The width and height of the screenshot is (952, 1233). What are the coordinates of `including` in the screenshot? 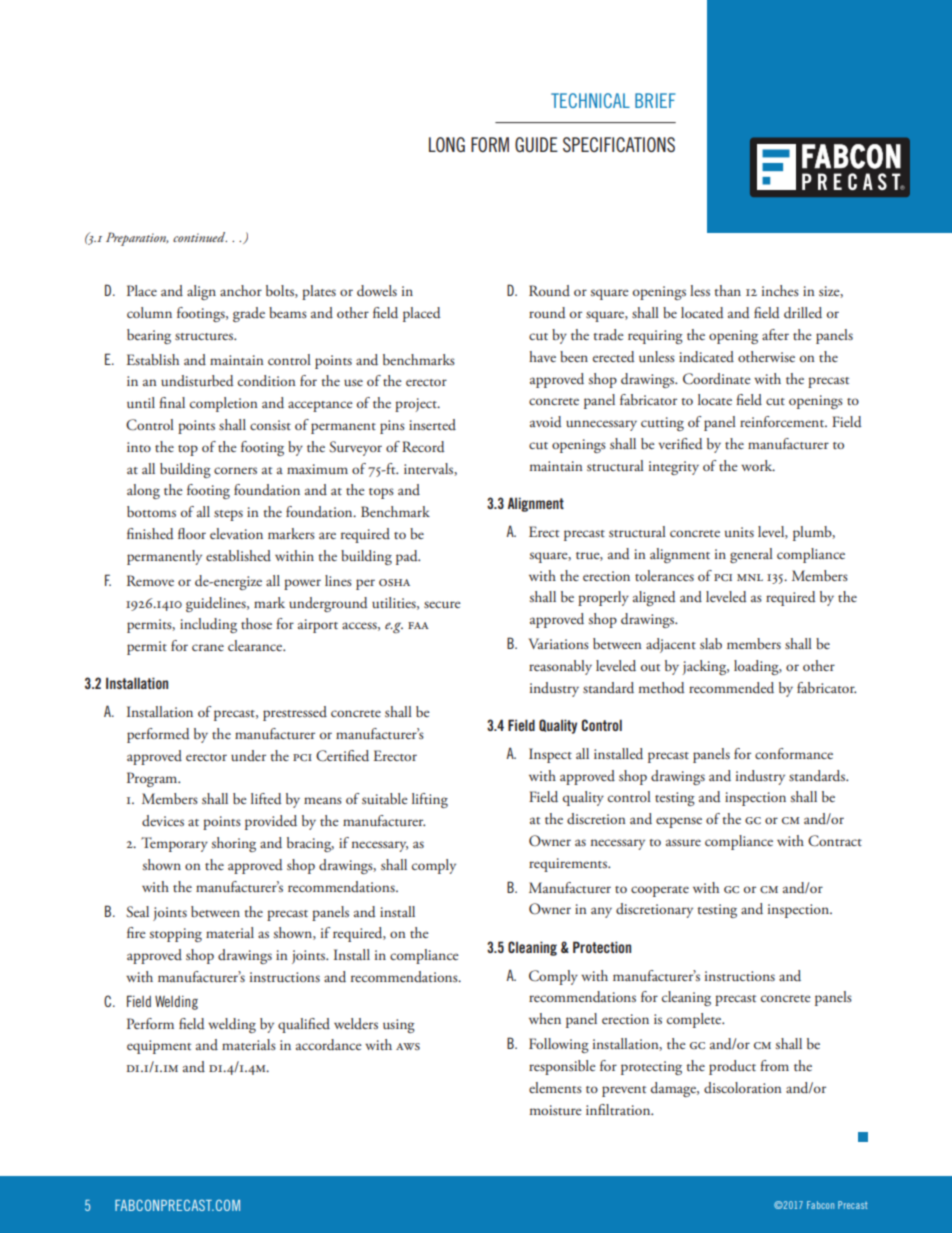 It's located at (208, 625).
